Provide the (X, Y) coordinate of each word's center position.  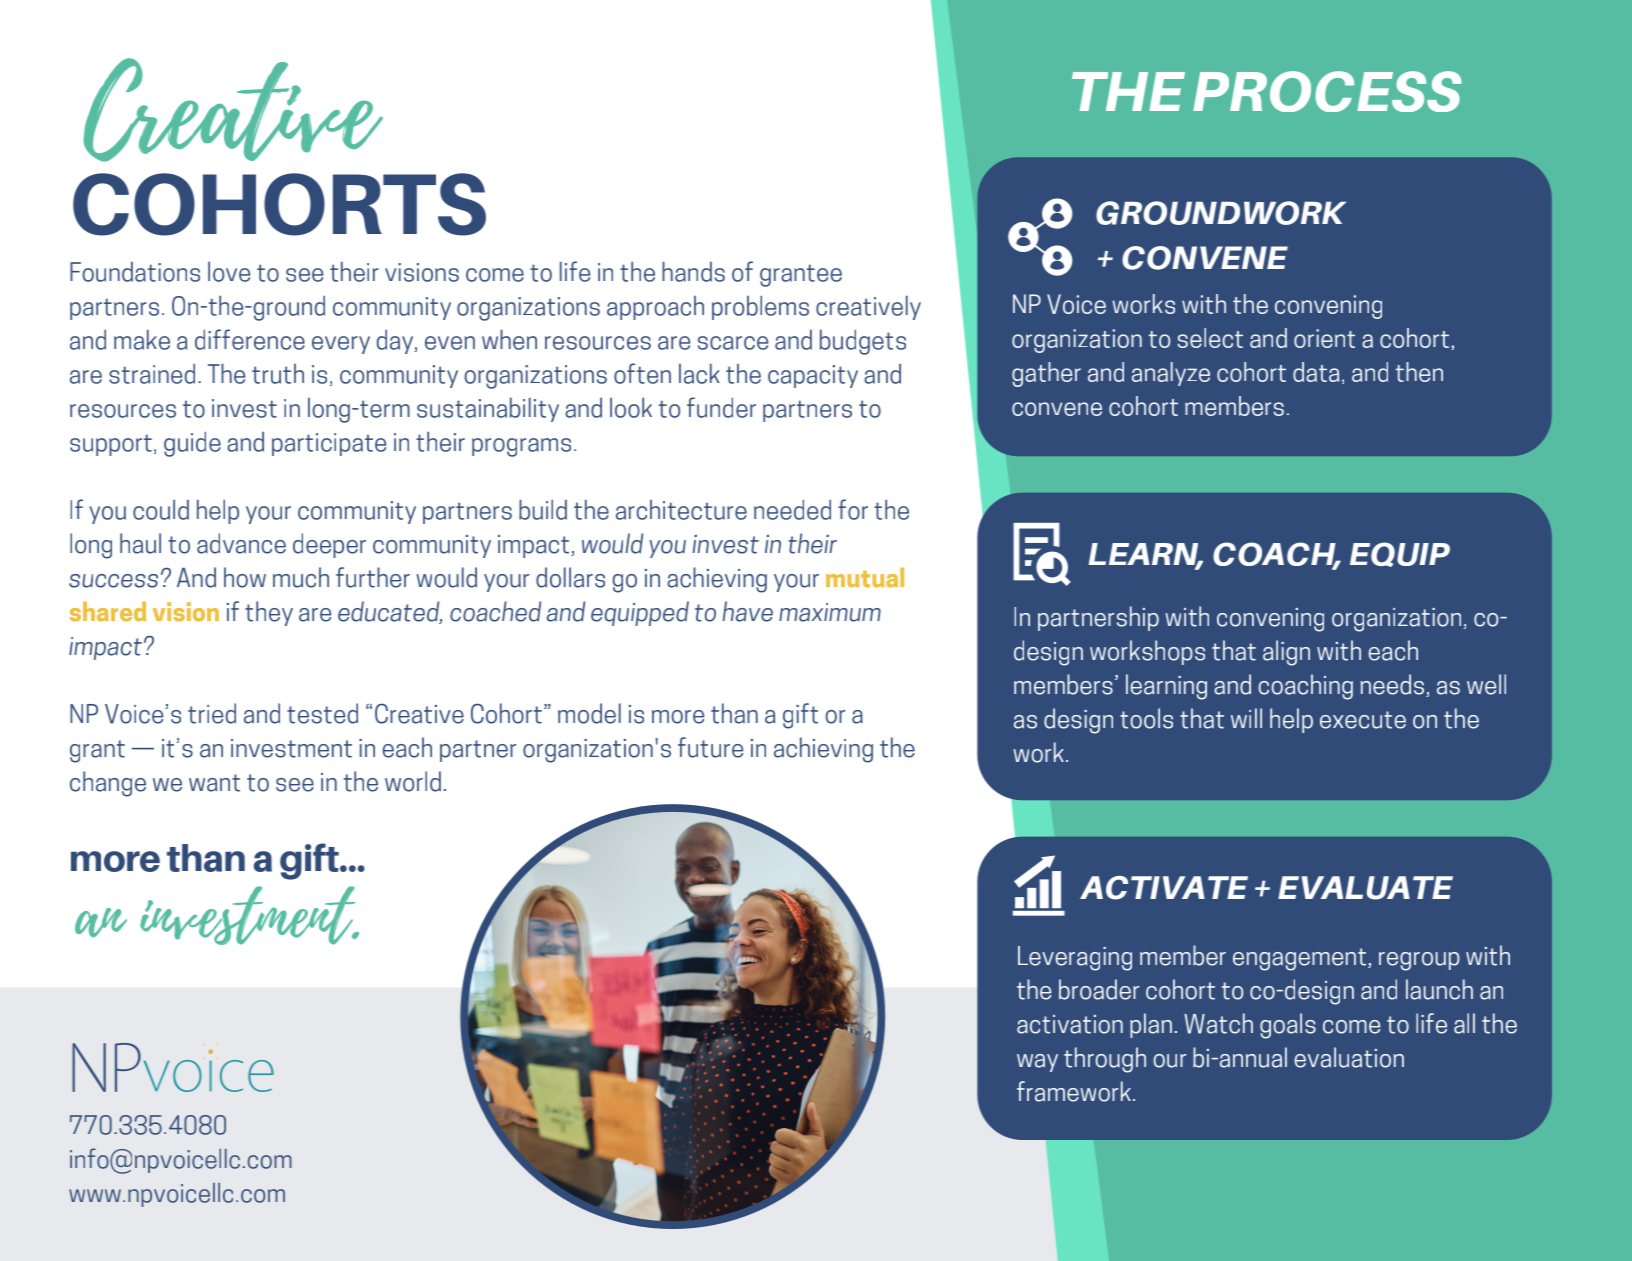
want (214, 783)
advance (241, 543)
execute (1363, 720)
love (229, 271)
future (710, 747)
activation (1070, 1024)
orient (1324, 338)
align (1286, 653)
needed (792, 510)
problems (760, 307)
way (1037, 1063)
